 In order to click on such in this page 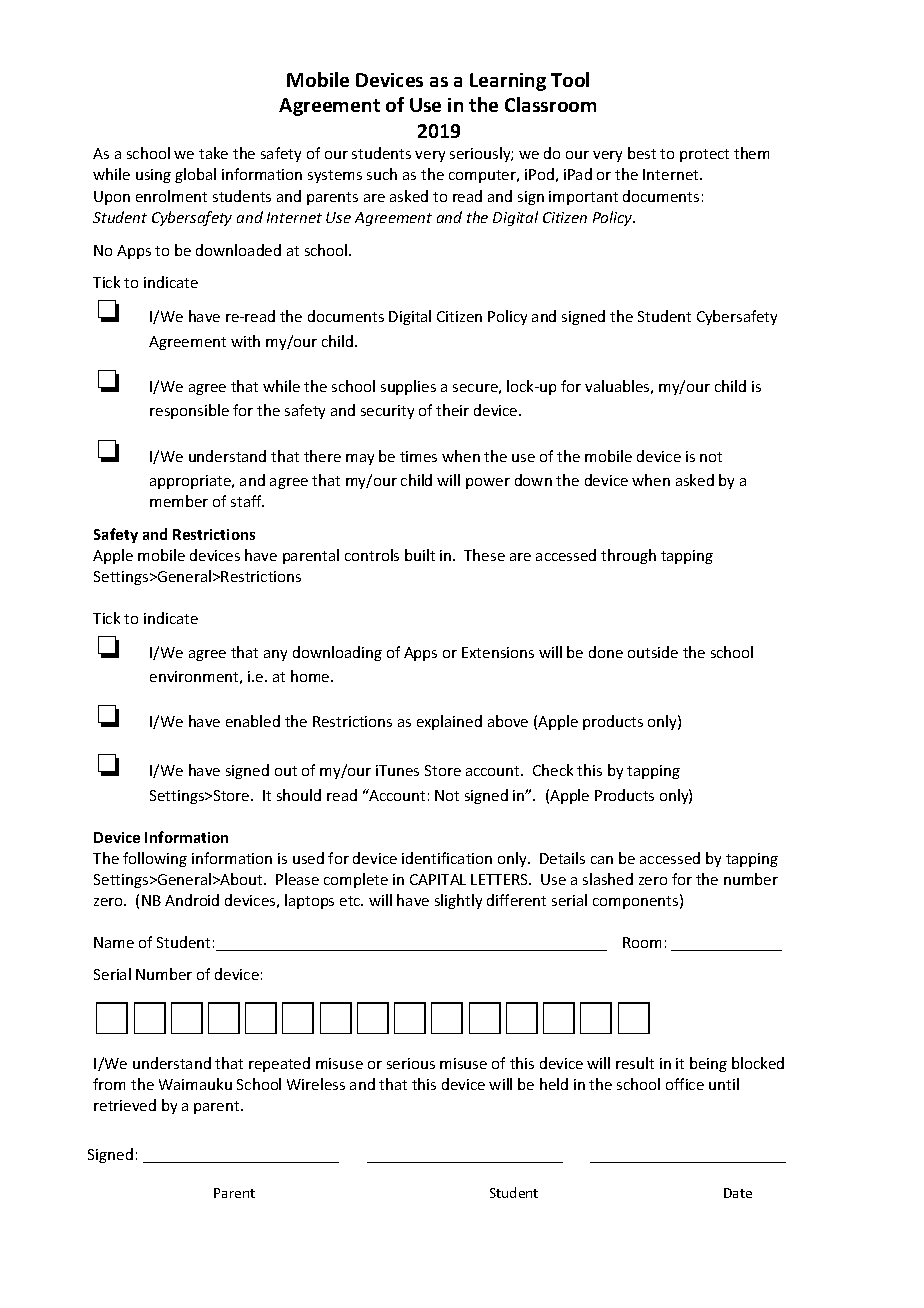, I will do `click(382, 174)`.
